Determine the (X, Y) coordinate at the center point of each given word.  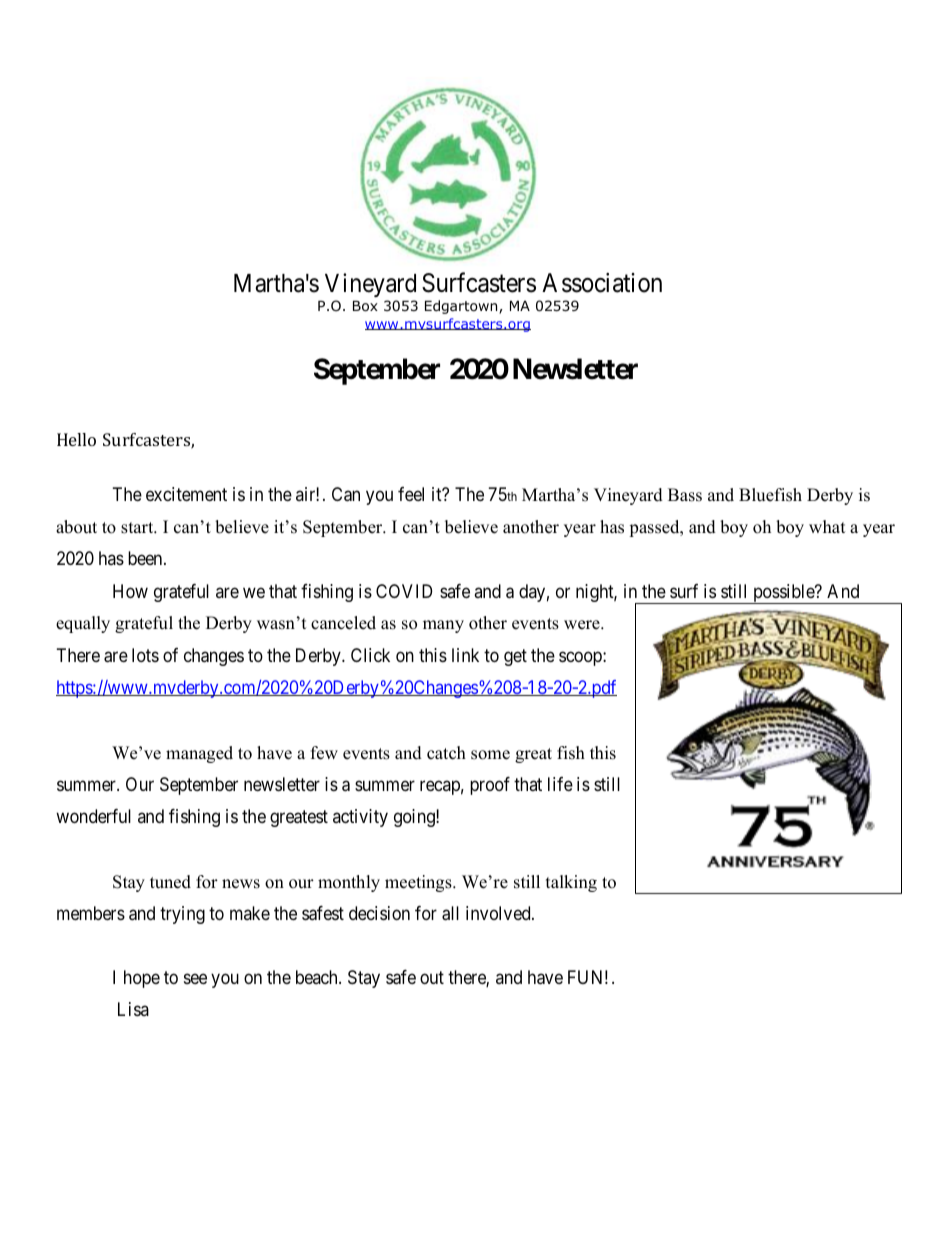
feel (411, 494)
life (560, 784)
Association (602, 283)
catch (446, 753)
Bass (685, 495)
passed (655, 528)
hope (142, 979)
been (146, 558)
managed (199, 754)
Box (365, 306)
